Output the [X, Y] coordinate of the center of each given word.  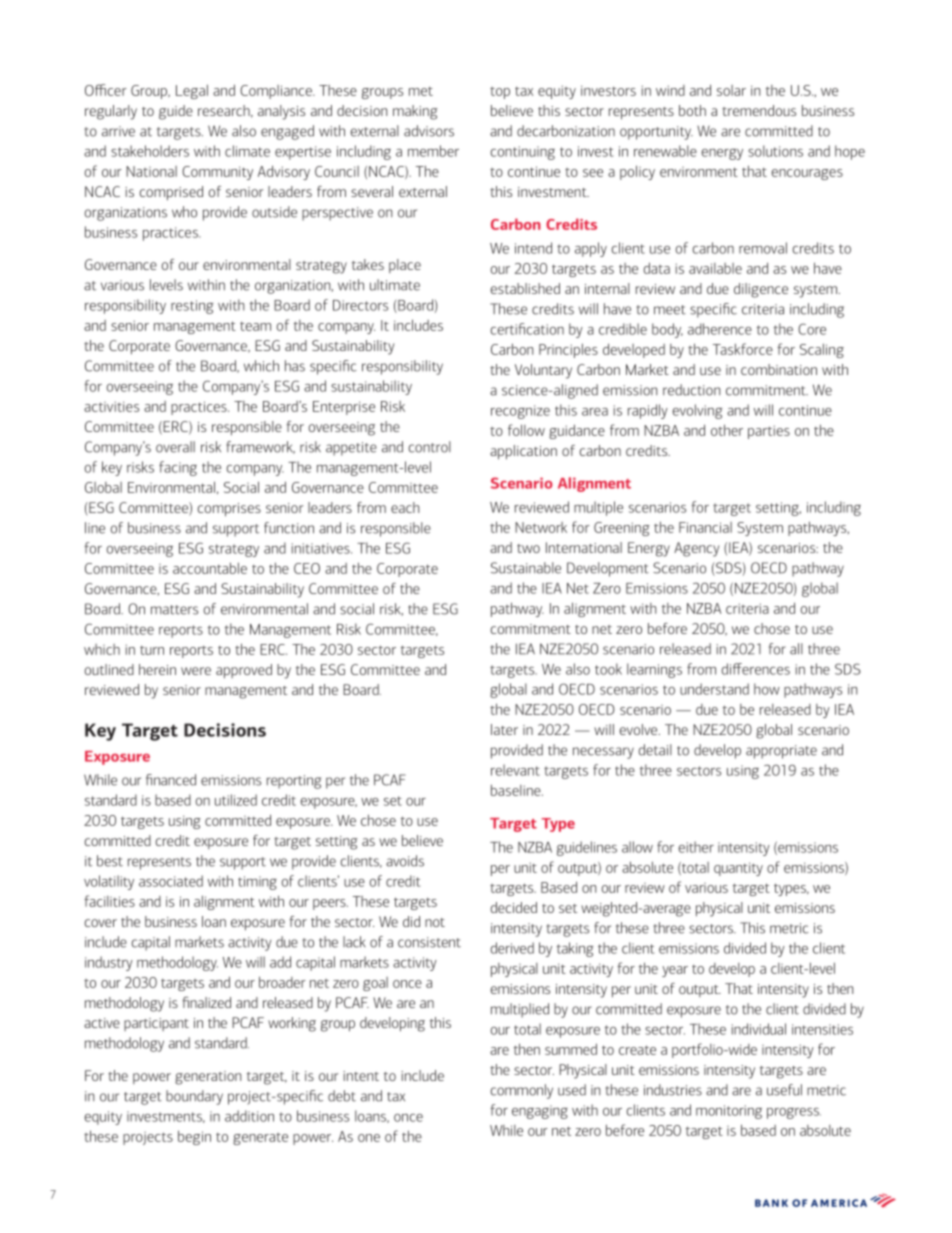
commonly [522, 1091]
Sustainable [526, 568]
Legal [192, 91]
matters [174, 610]
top [500, 93]
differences [756, 669]
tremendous [759, 110]
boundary [194, 1097]
